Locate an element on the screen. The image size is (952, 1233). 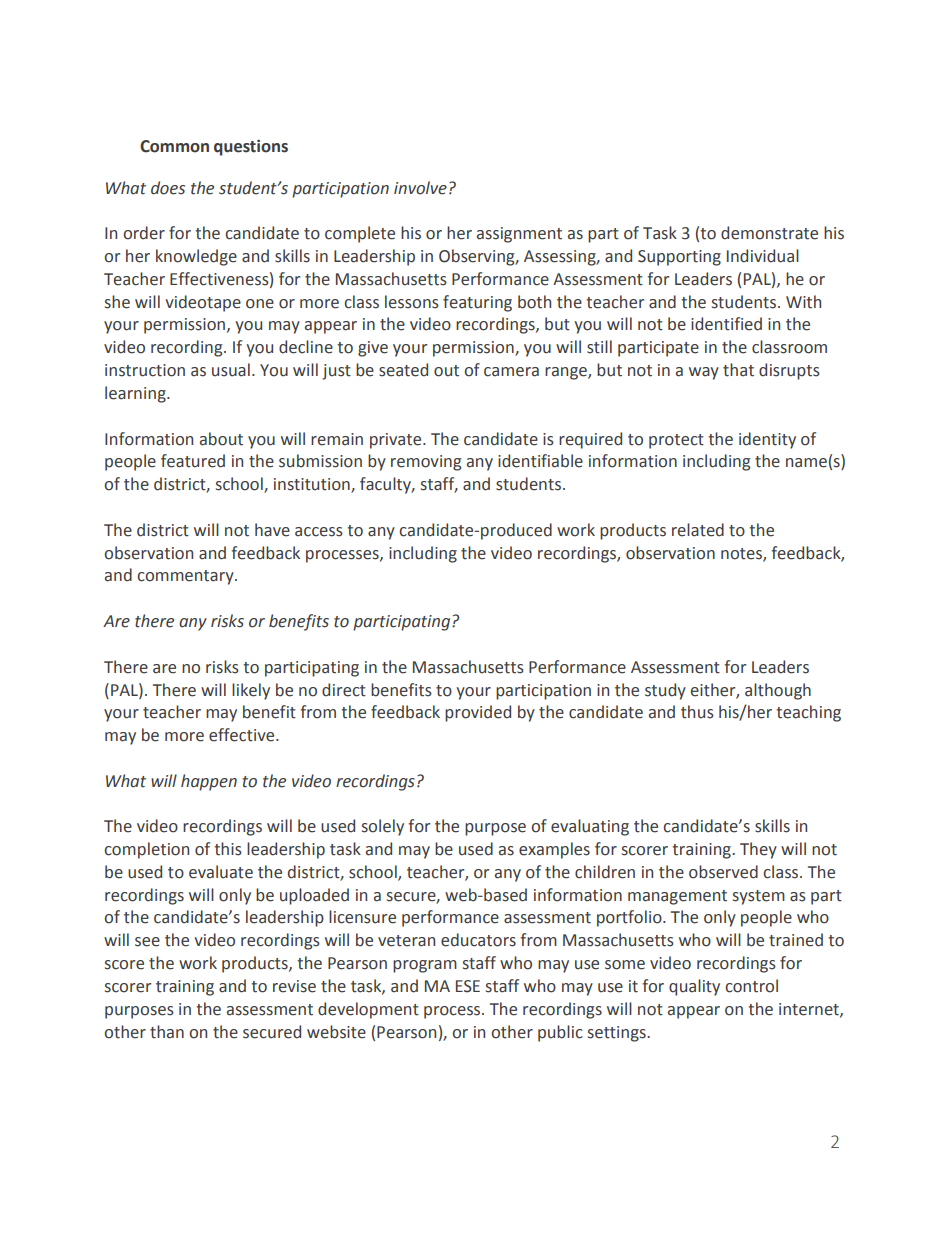
demonstrate is located at coordinates (769, 233).
